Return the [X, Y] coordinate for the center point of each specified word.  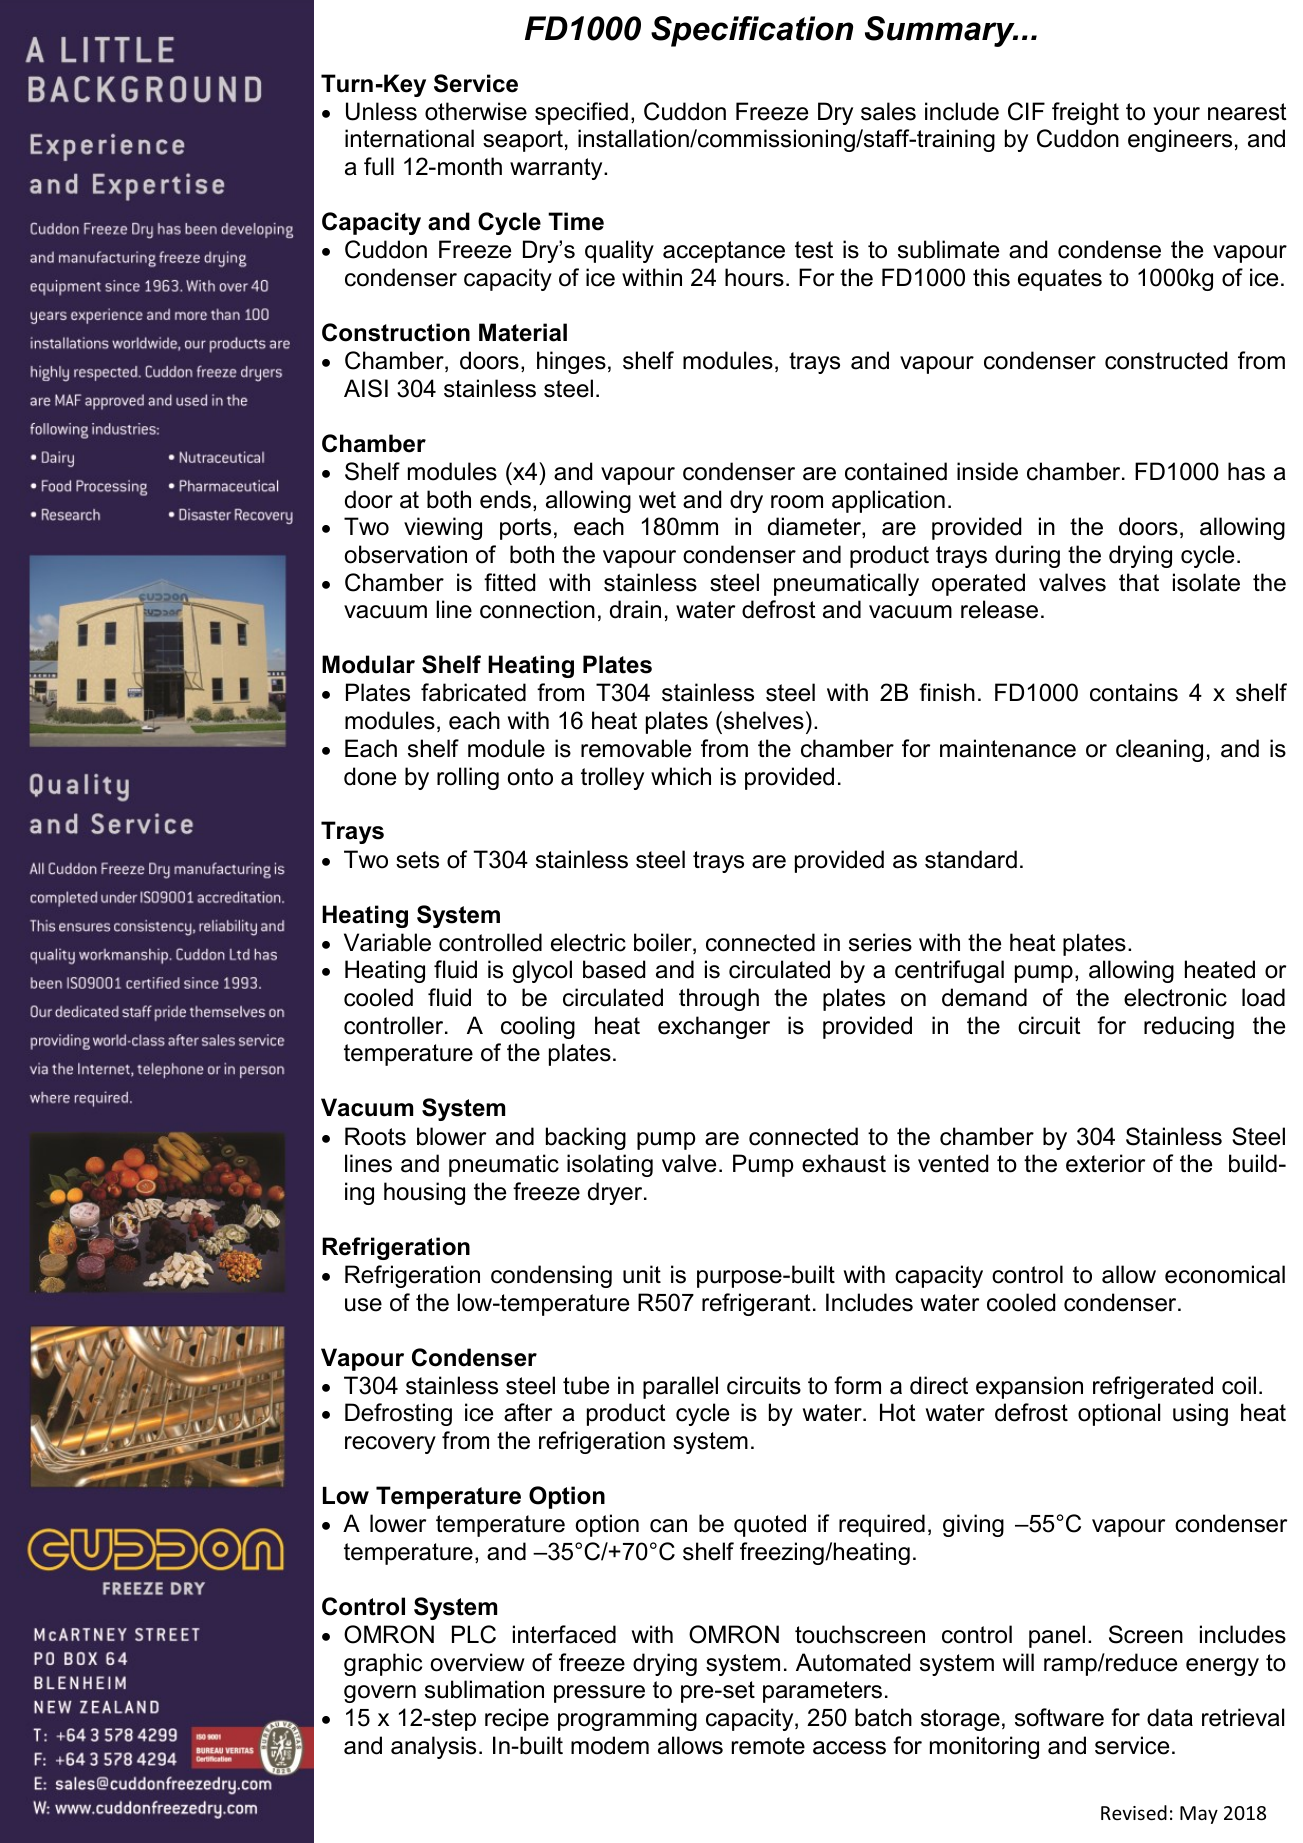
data [1170, 1717]
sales [888, 111]
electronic [1175, 997]
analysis [433, 1747]
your [1176, 116]
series [880, 942]
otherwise [476, 111]
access [849, 1748]
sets [417, 860]
